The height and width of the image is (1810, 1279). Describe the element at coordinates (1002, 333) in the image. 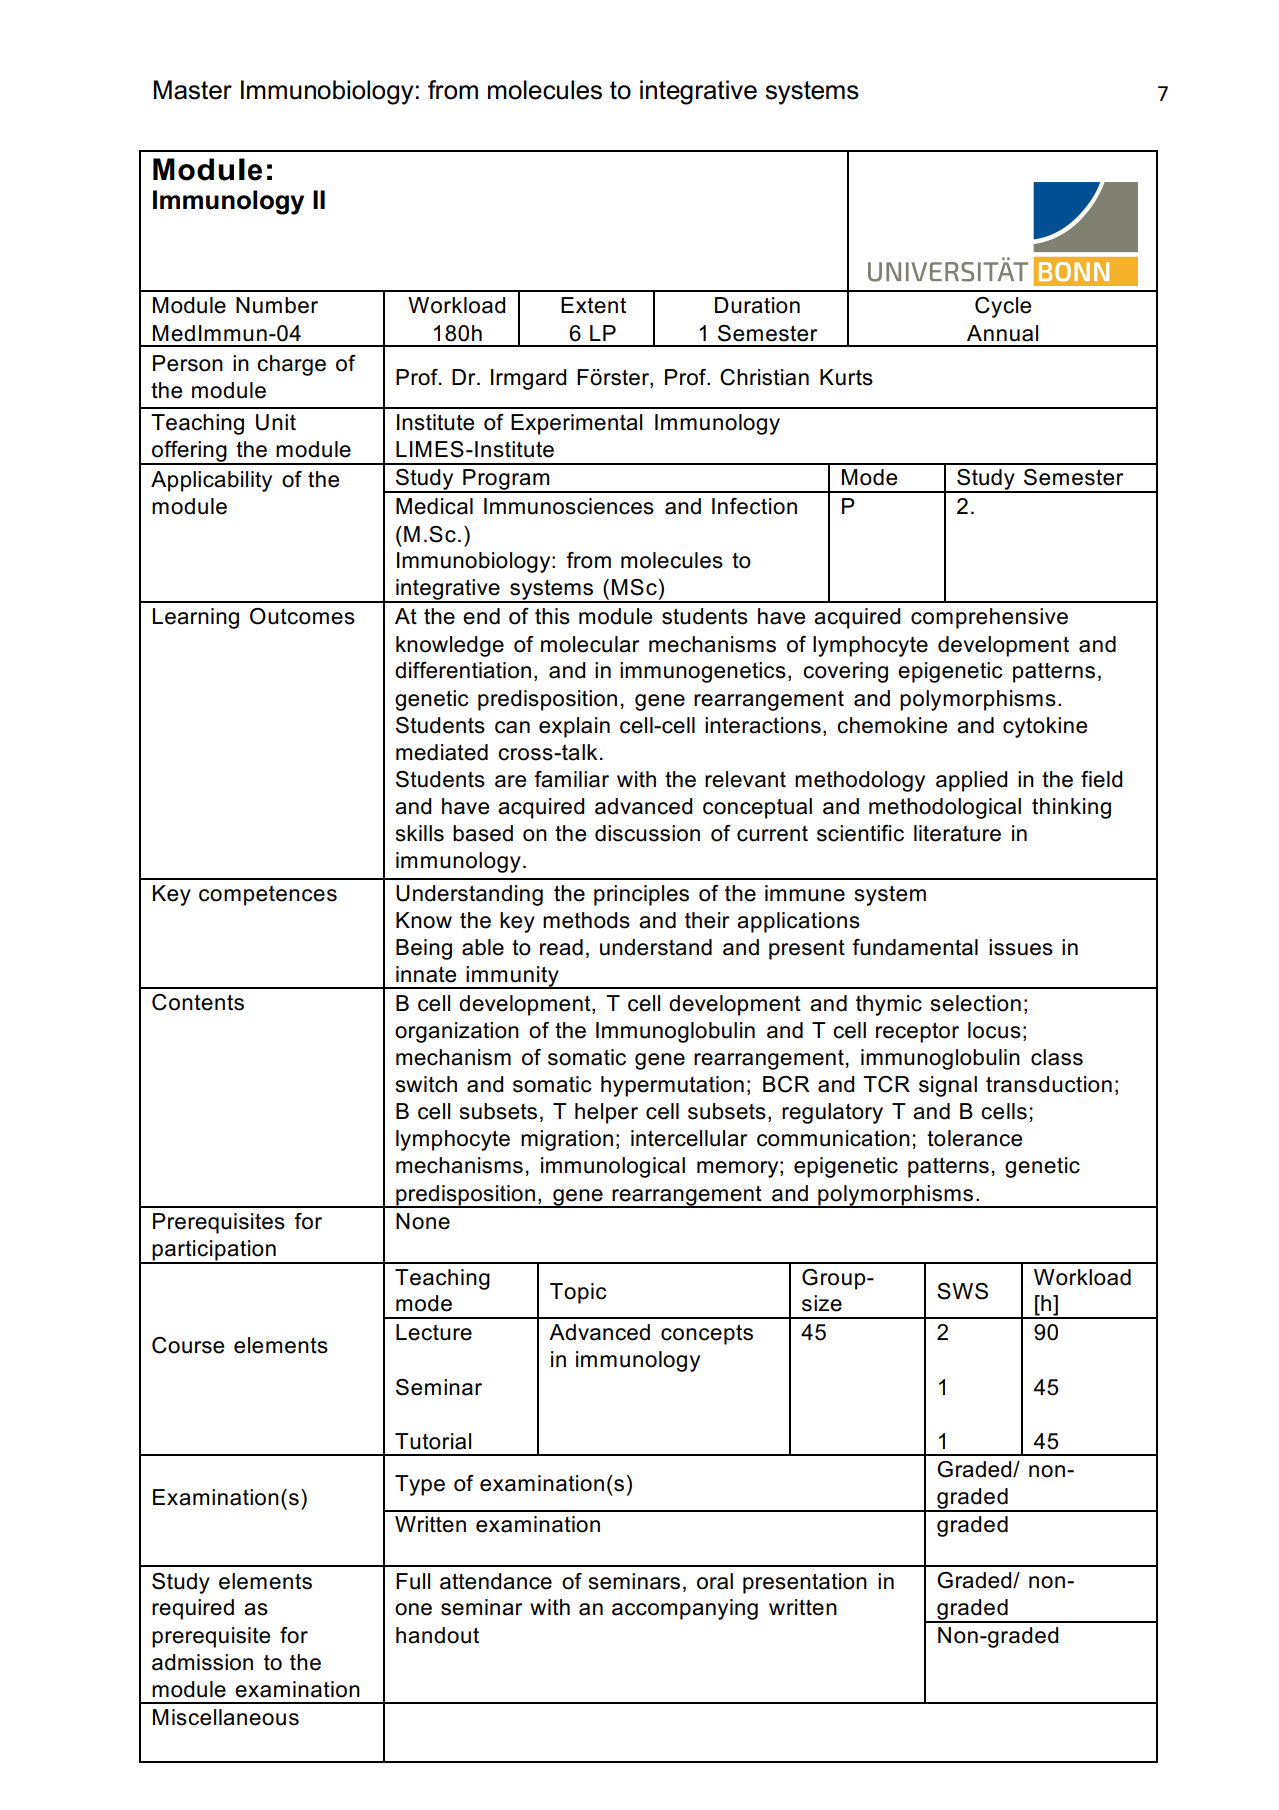

I see `Annual` at that location.
